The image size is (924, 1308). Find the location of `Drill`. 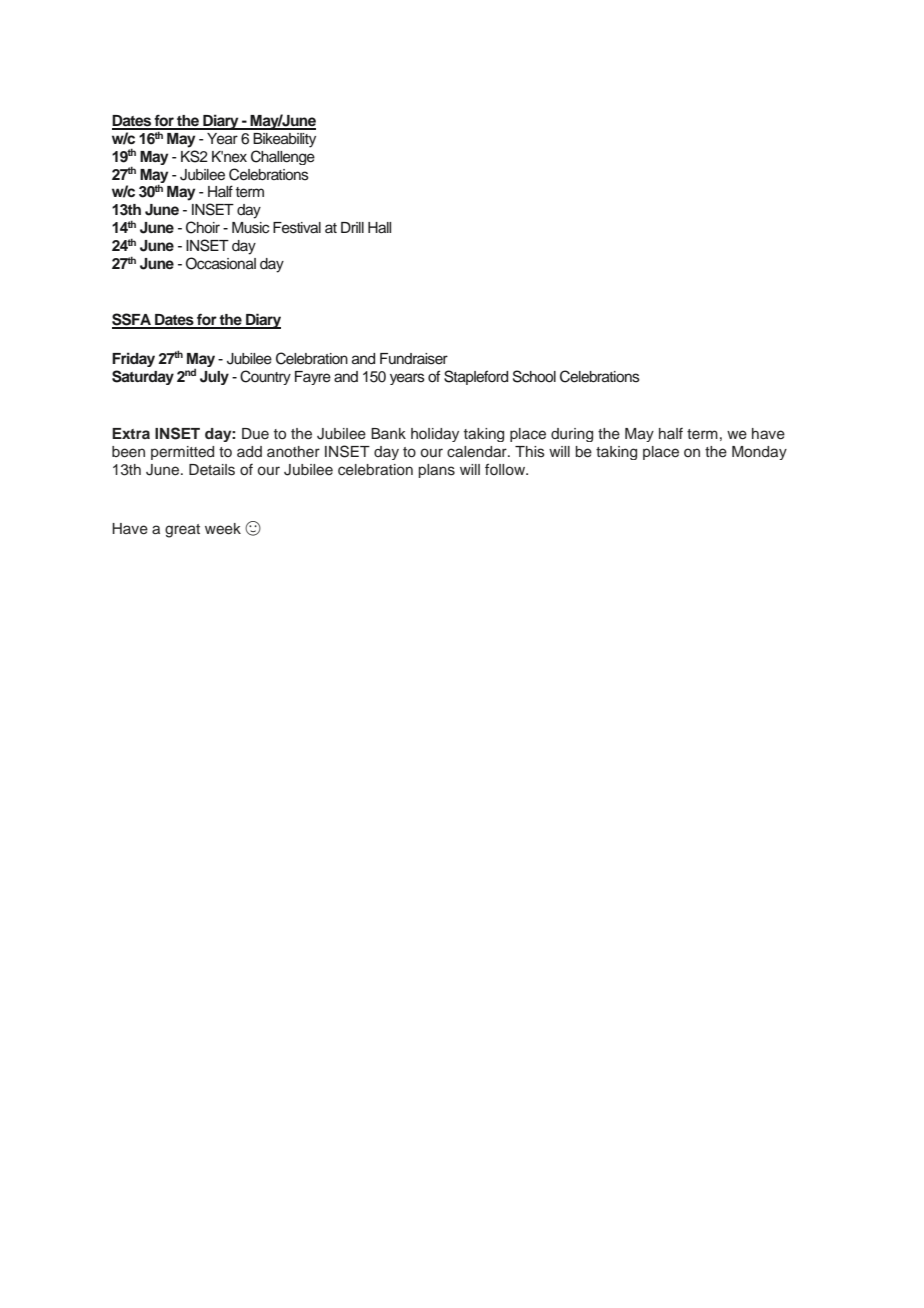

Drill is located at coordinates (352, 227).
